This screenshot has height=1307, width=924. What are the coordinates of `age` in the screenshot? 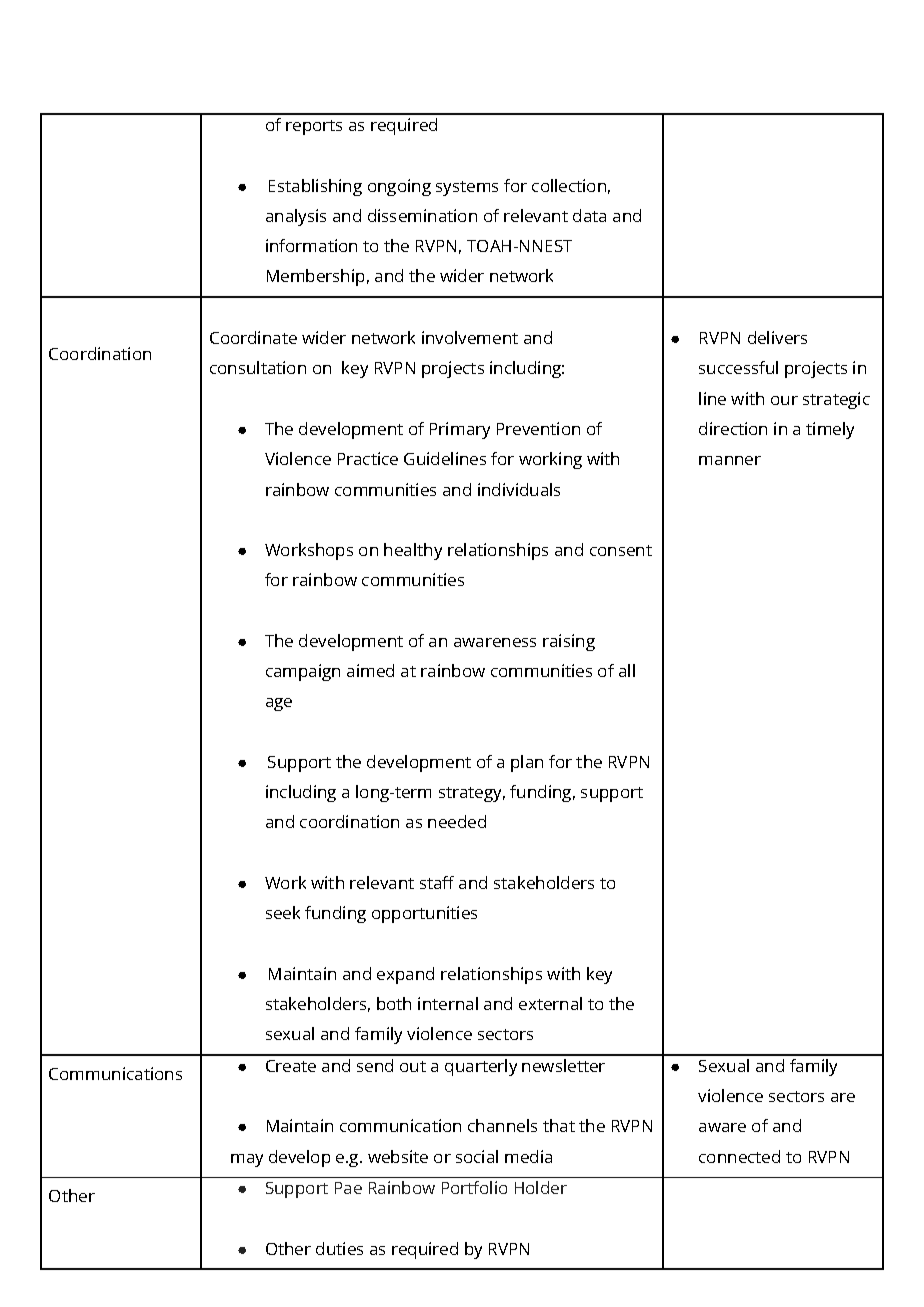 It's located at (279, 704).
